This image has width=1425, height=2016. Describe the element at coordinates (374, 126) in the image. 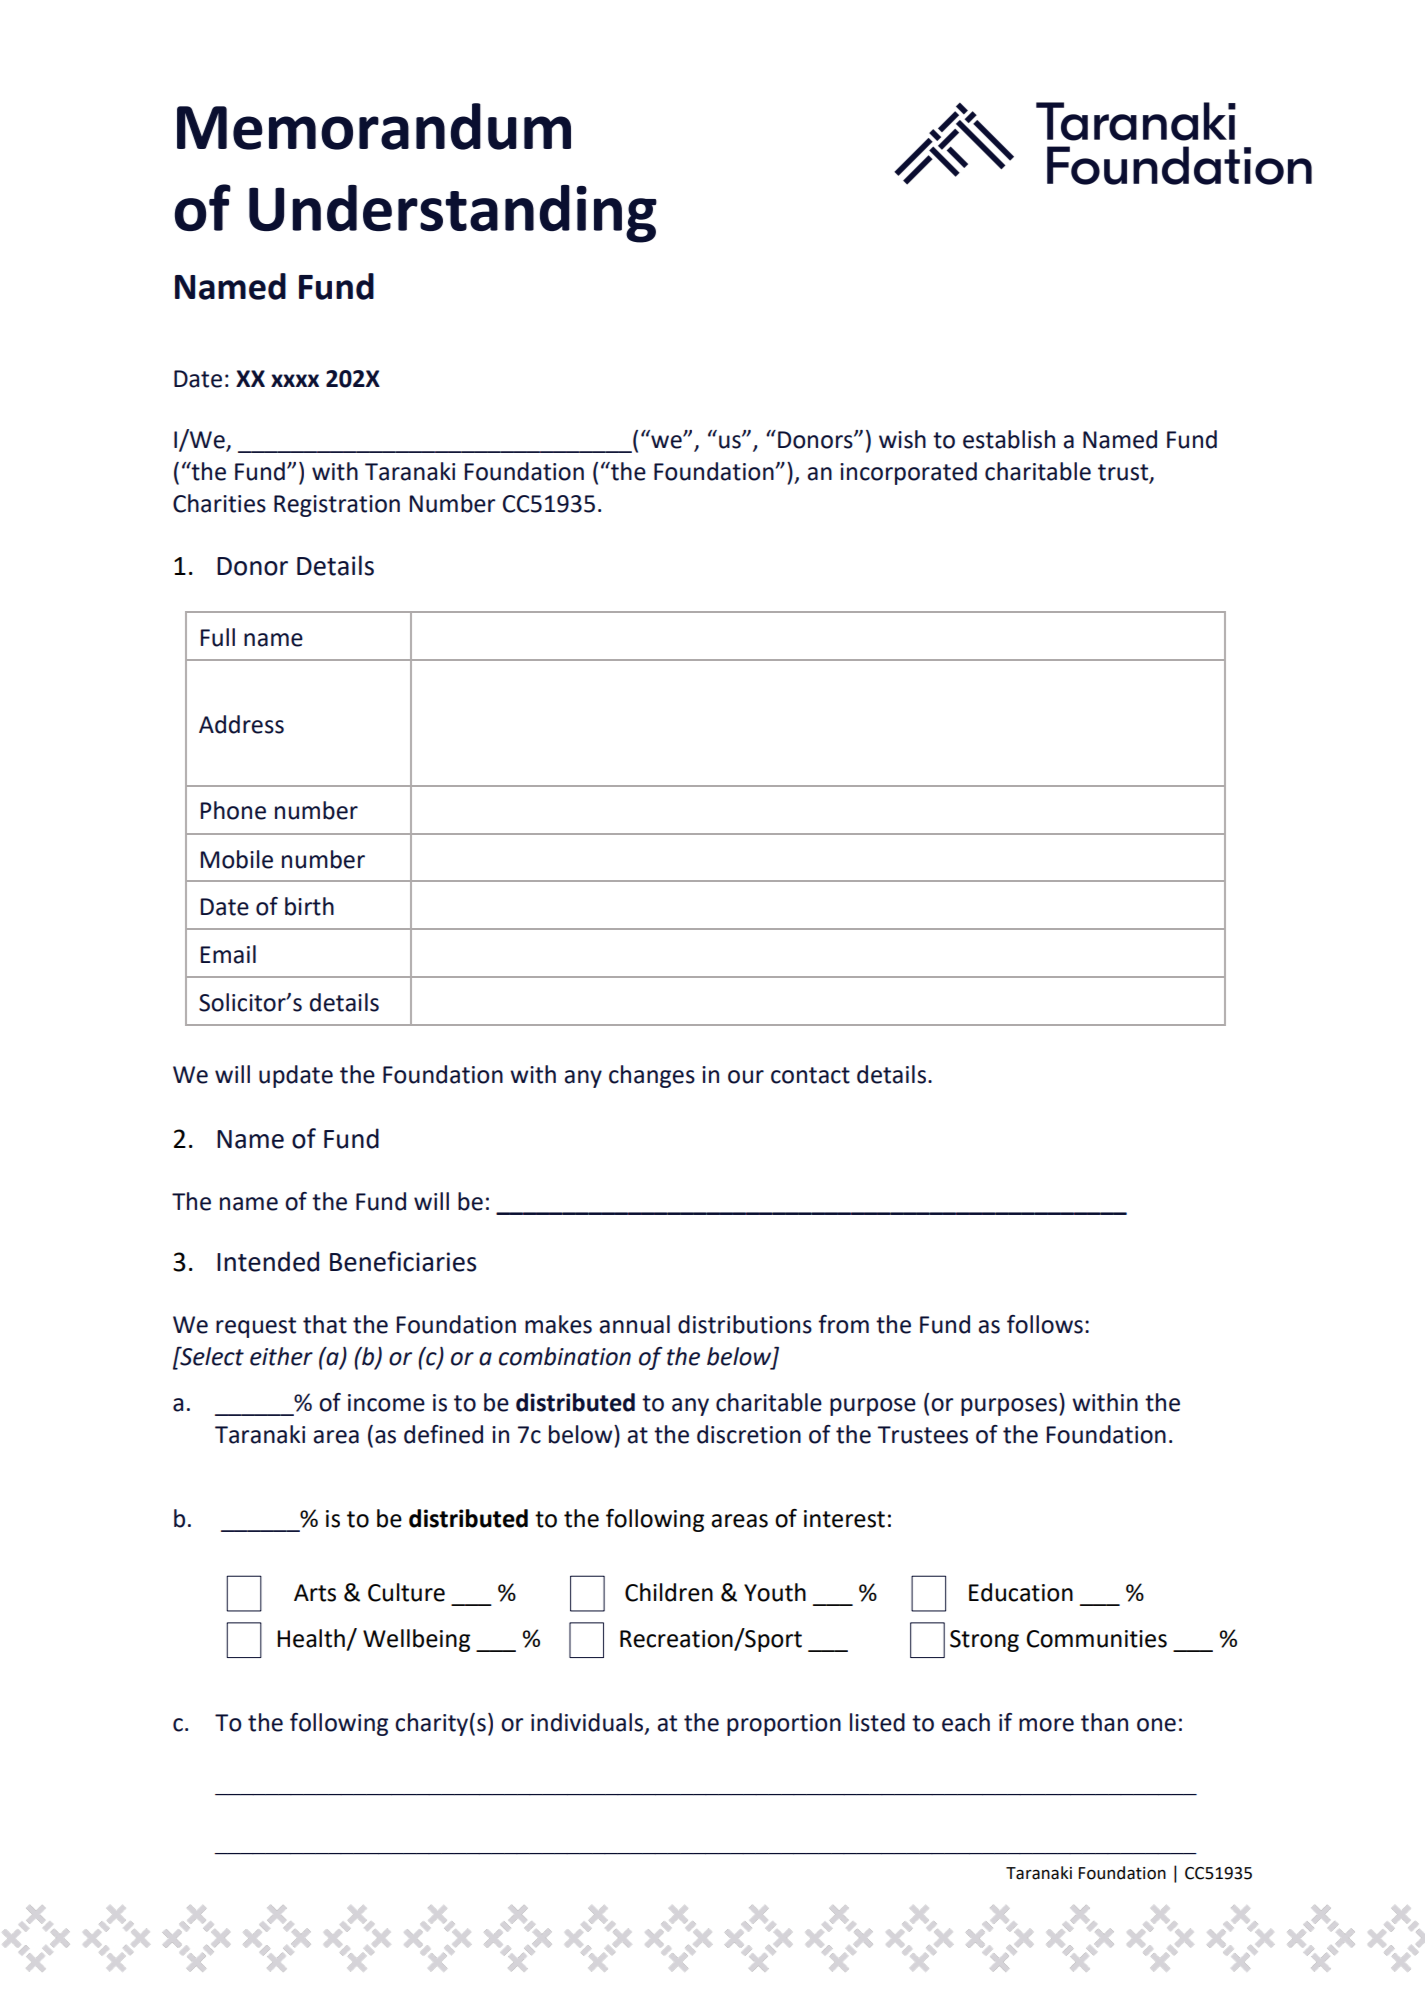

I see `Memorandum` at that location.
